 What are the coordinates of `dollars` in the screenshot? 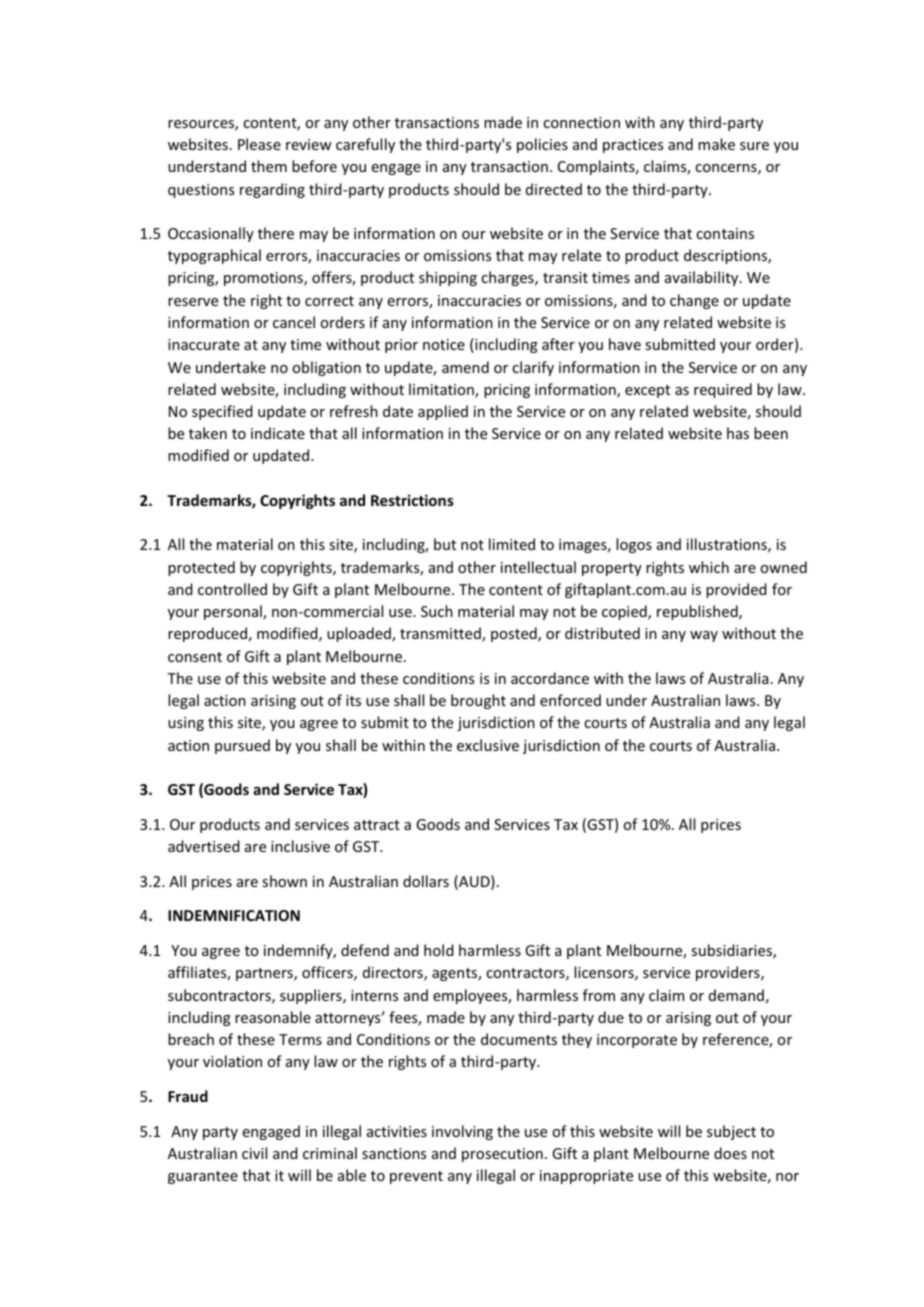 It's located at (426, 881).
